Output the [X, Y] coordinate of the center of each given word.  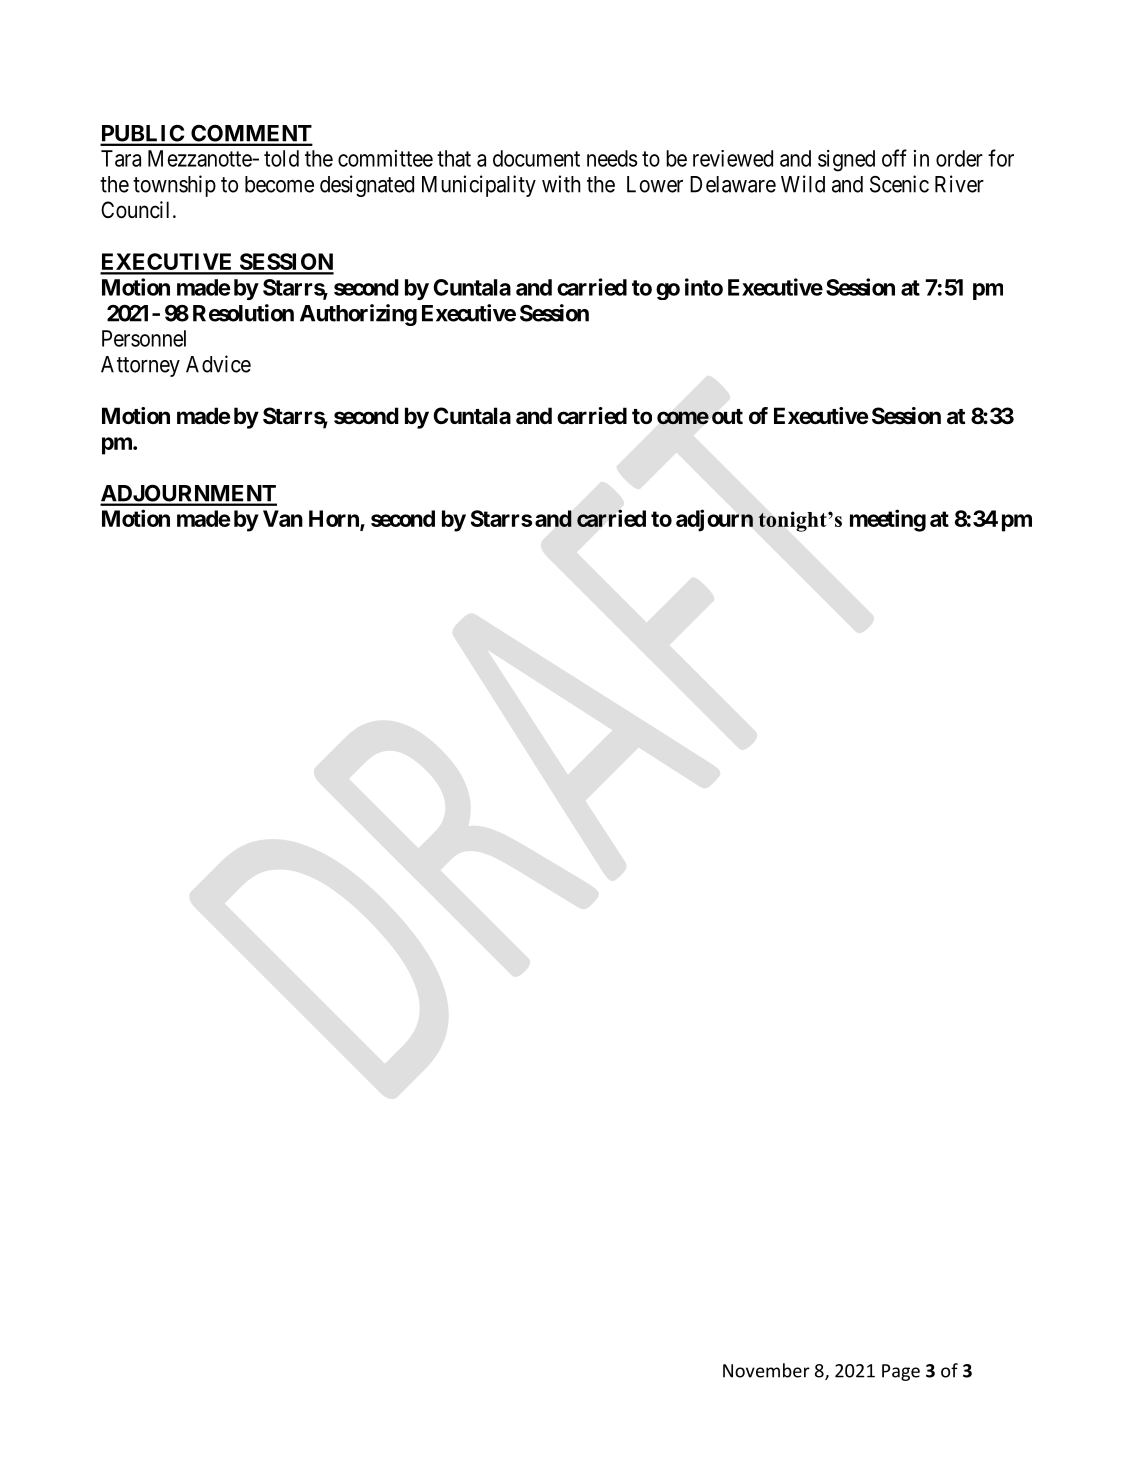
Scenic [899, 184]
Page [901, 1372]
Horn [335, 520]
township [174, 186]
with [561, 184]
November [766, 1370]
